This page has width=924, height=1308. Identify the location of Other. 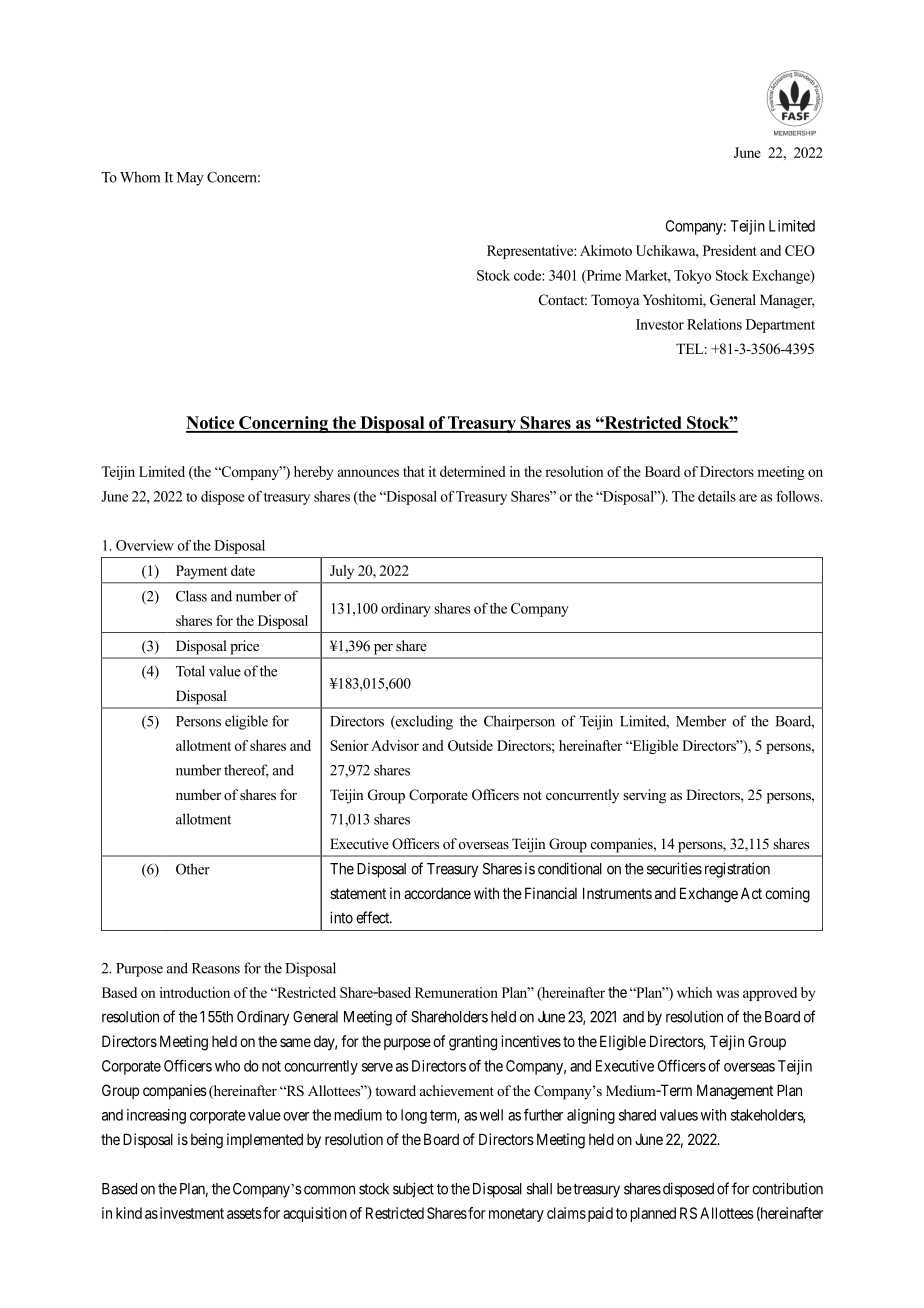
(193, 869).
